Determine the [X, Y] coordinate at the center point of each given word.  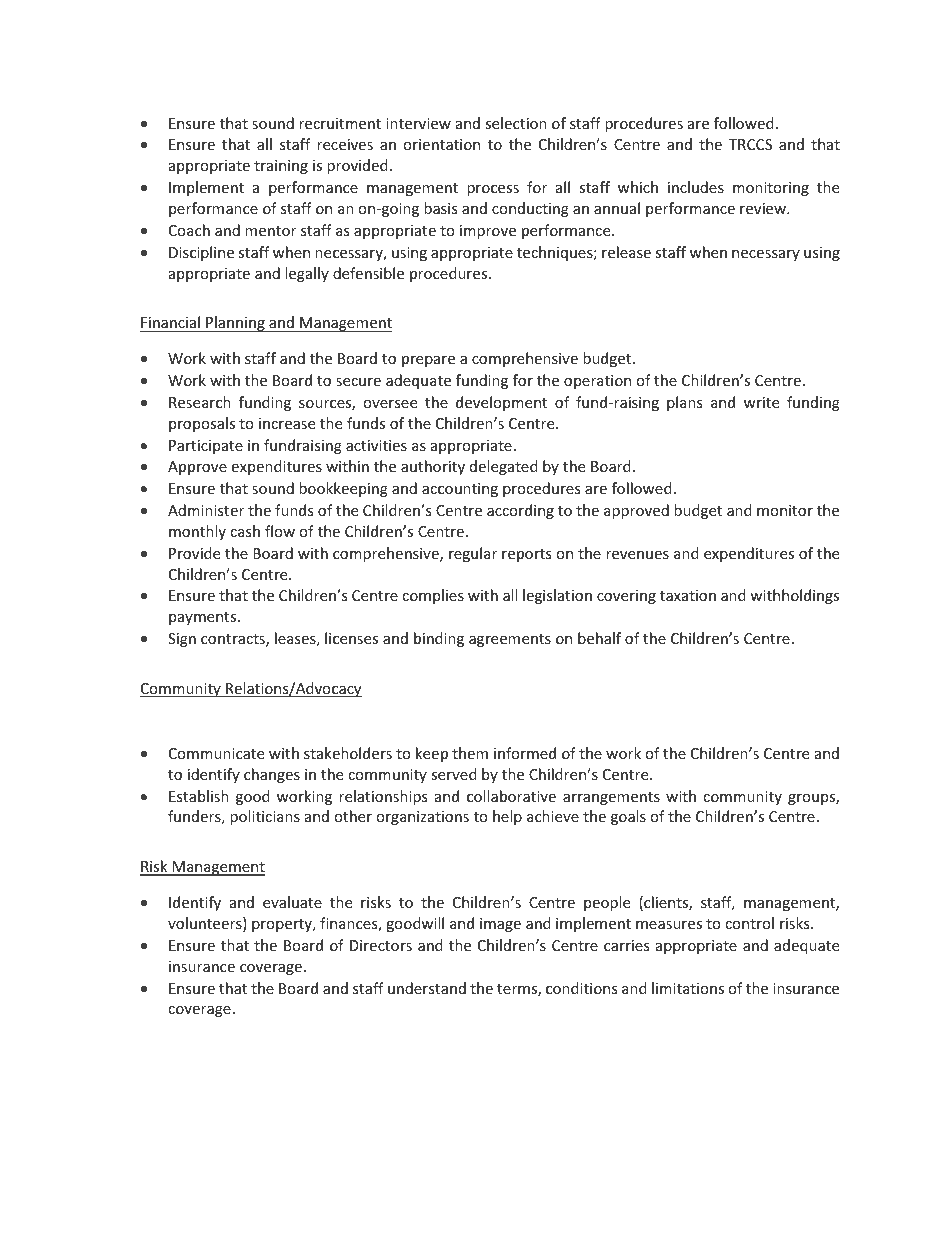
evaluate [292, 902]
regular [473, 554]
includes [696, 187]
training [281, 167]
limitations [688, 988]
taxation [688, 595]
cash [245, 531]
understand [427, 988]
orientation [441, 144]
